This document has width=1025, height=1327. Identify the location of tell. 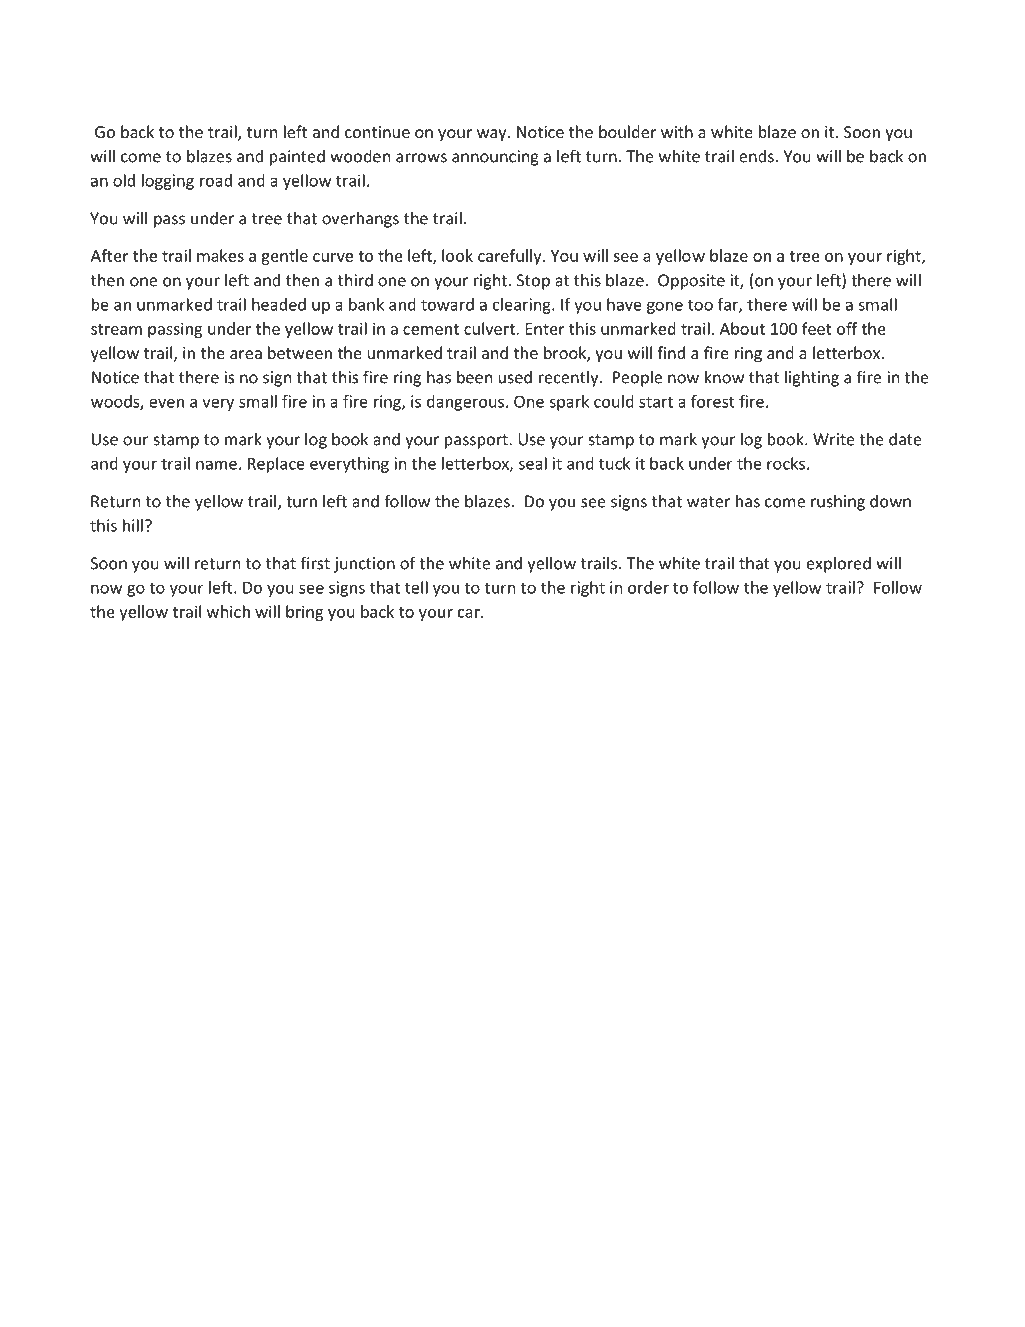
(416, 587).
